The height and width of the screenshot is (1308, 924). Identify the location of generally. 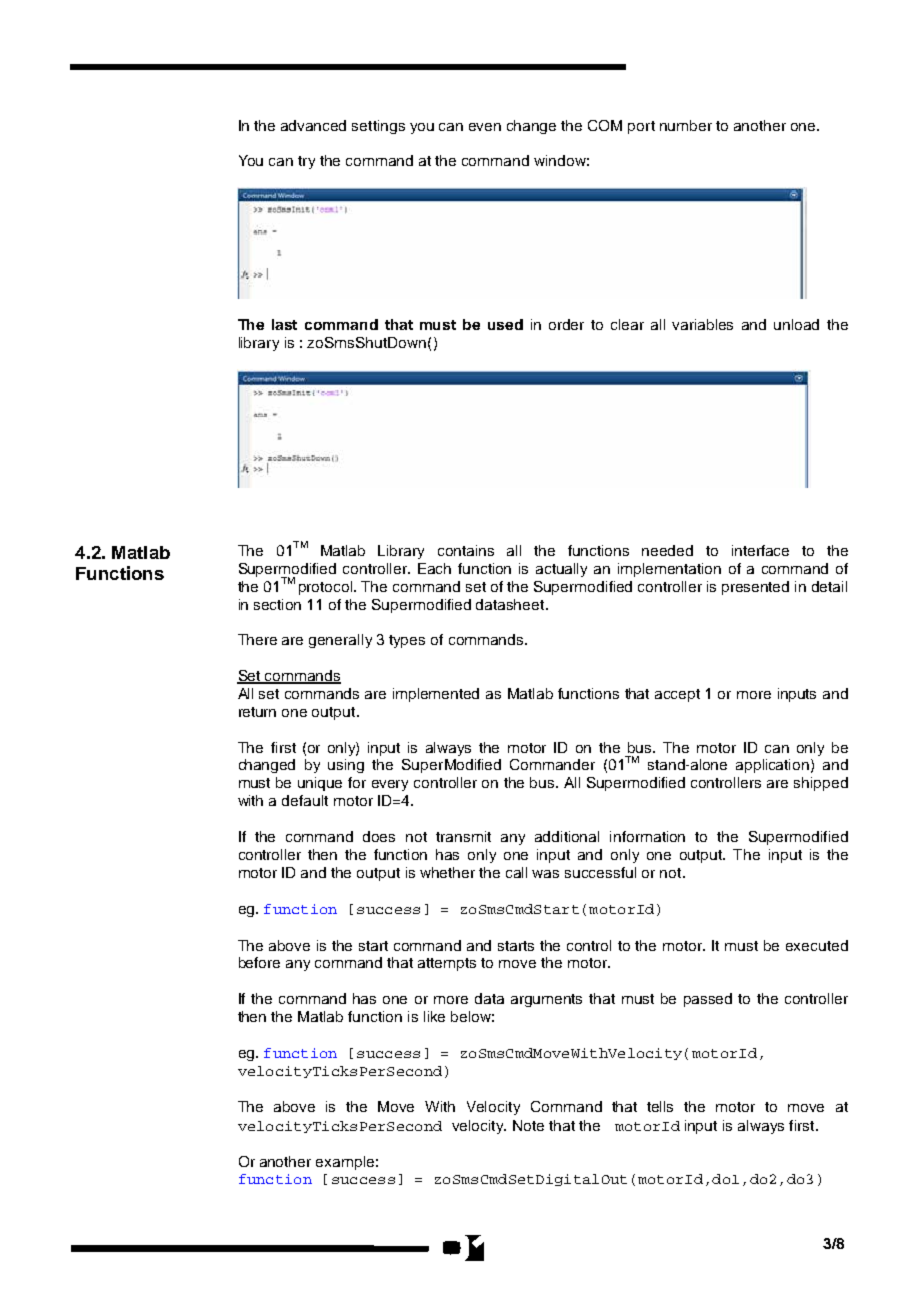
(340, 641).
